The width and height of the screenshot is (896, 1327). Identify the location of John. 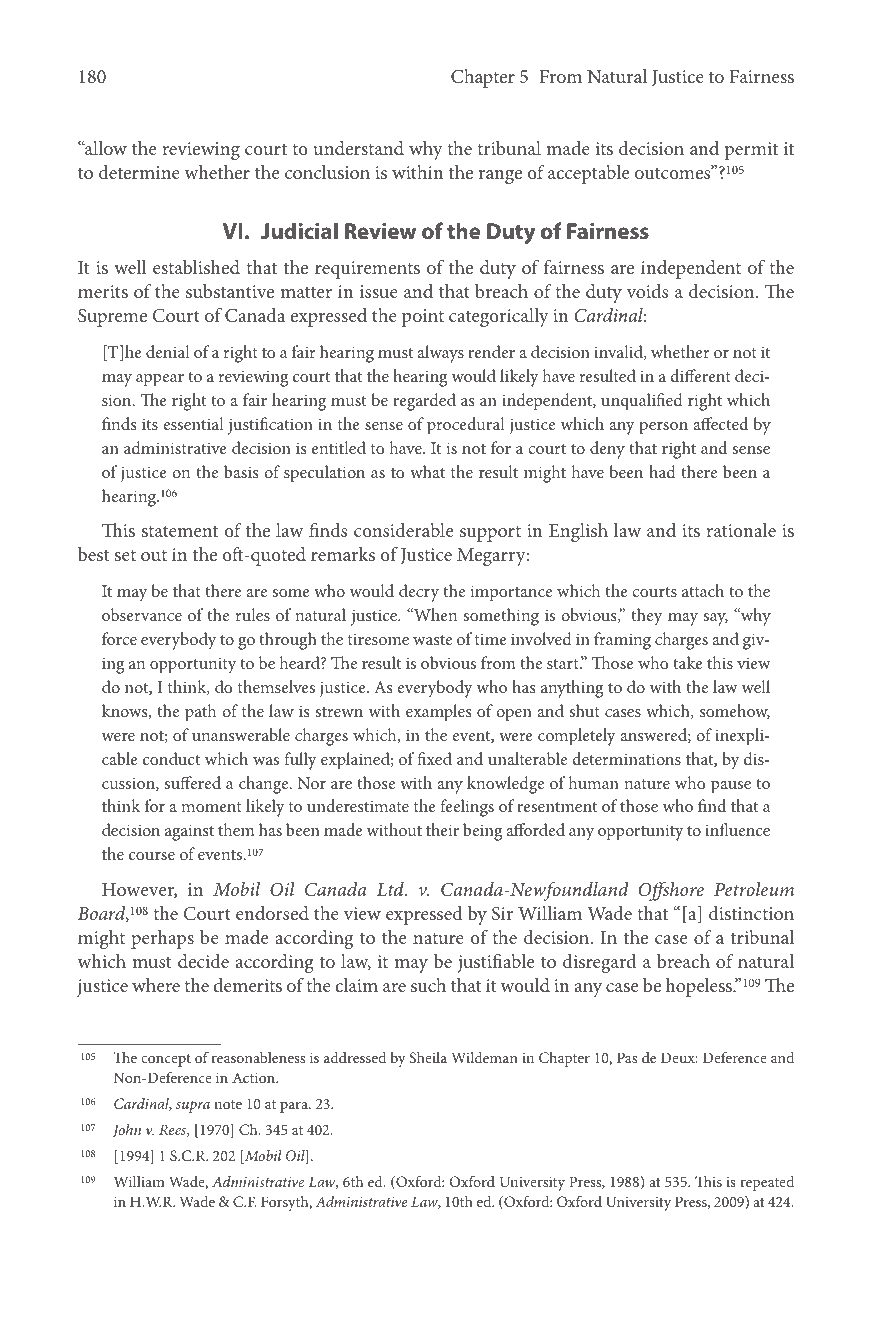
(127, 1130).
